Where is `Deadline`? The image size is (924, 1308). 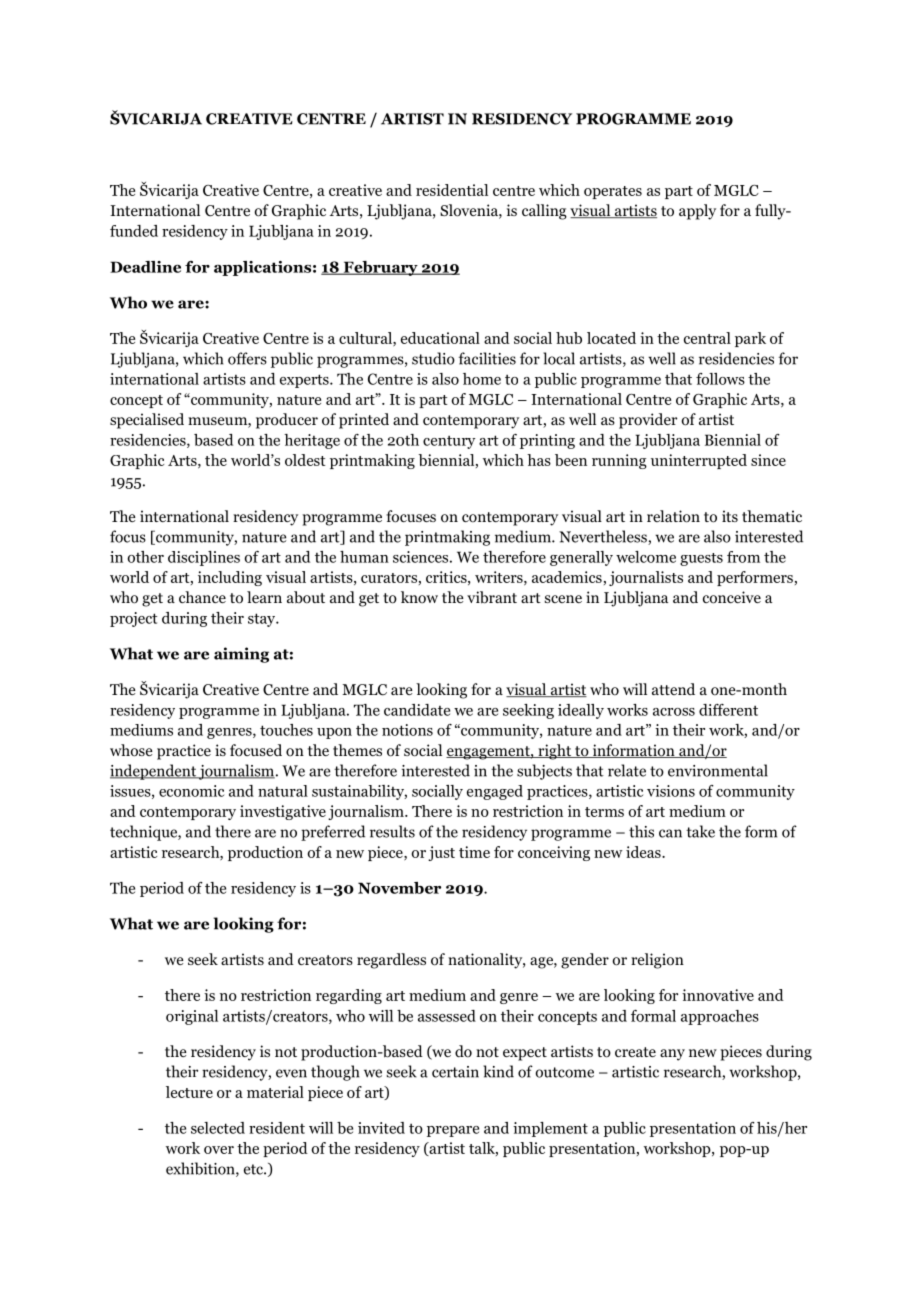
Deadline is located at coordinates (145, 267).
